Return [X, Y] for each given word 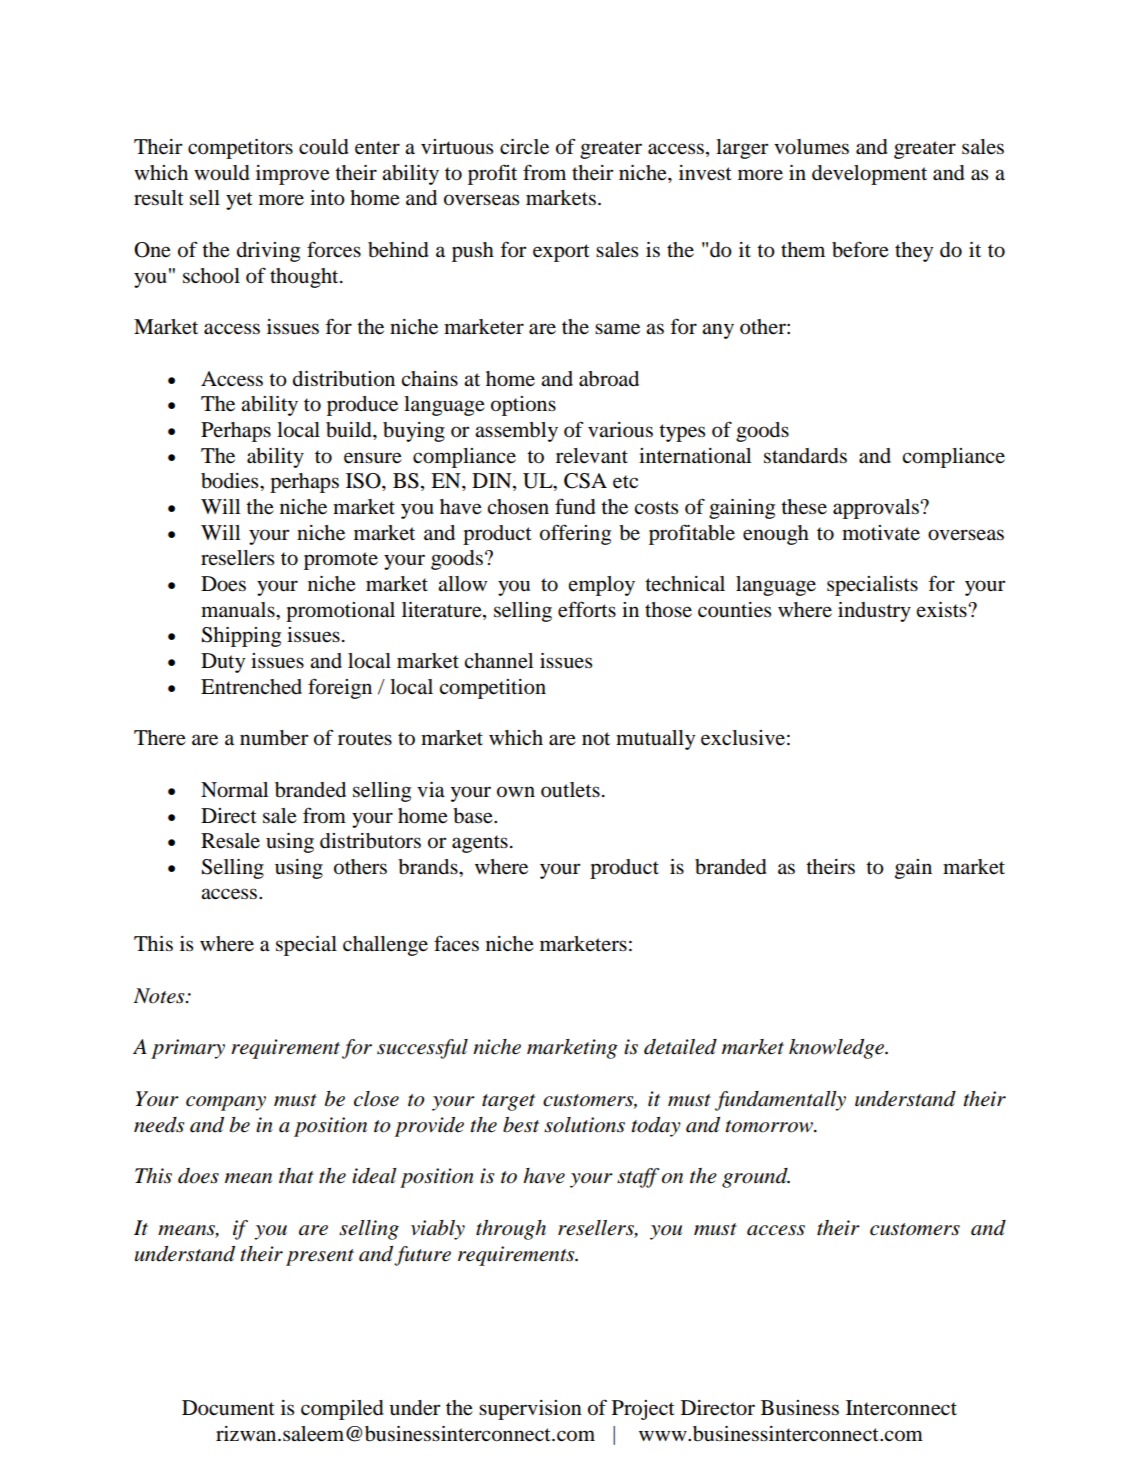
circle [524, 147]
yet [239, 201]
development [869, 175]
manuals [239, 610]
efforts [587, 609]
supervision [530, 1410]
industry [874, 612]
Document [228, 1408]
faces [456, 943]
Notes [160, 996]
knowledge [838, 1049]
